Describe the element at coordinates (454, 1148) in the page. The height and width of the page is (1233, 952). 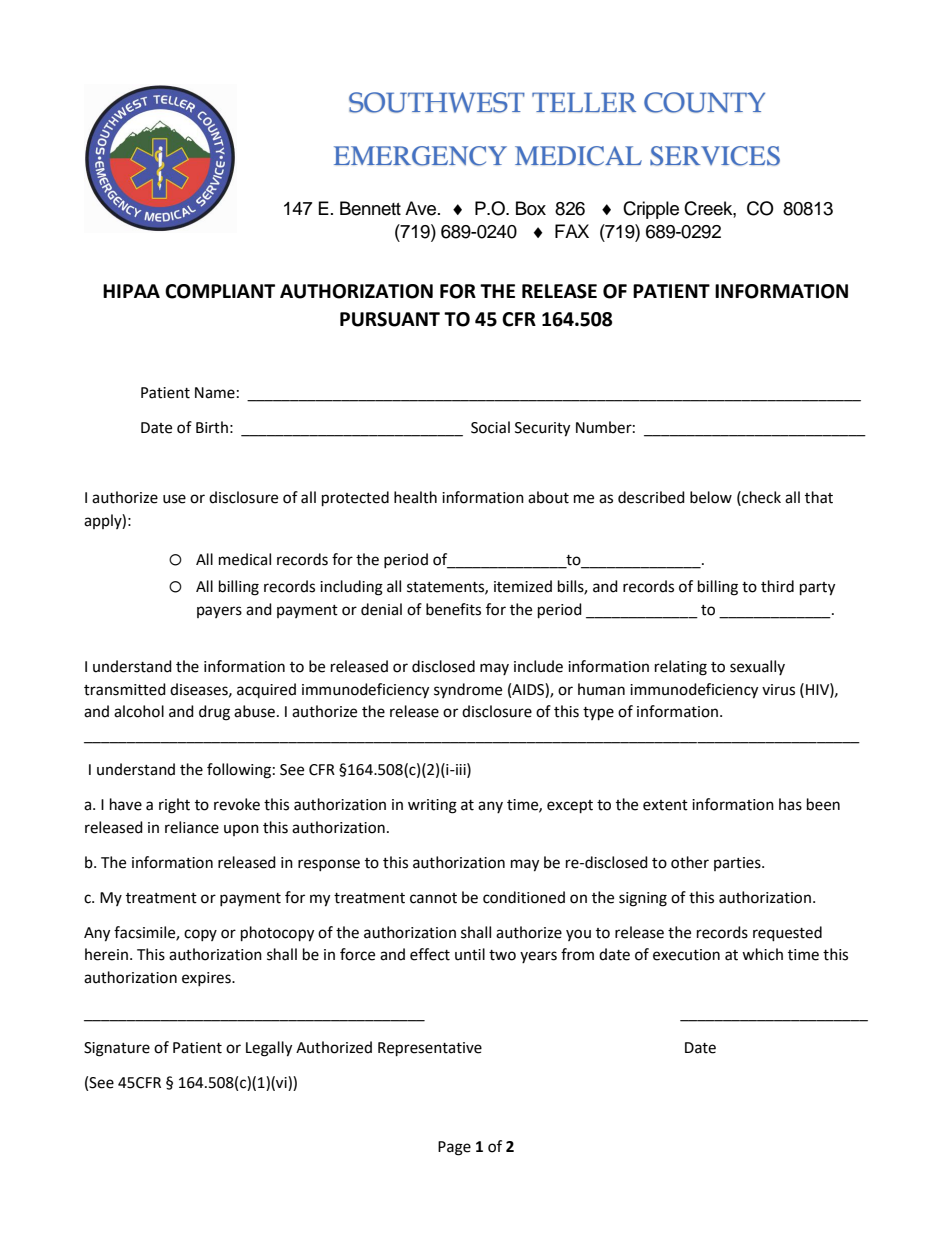
I see `Page` at that location.
